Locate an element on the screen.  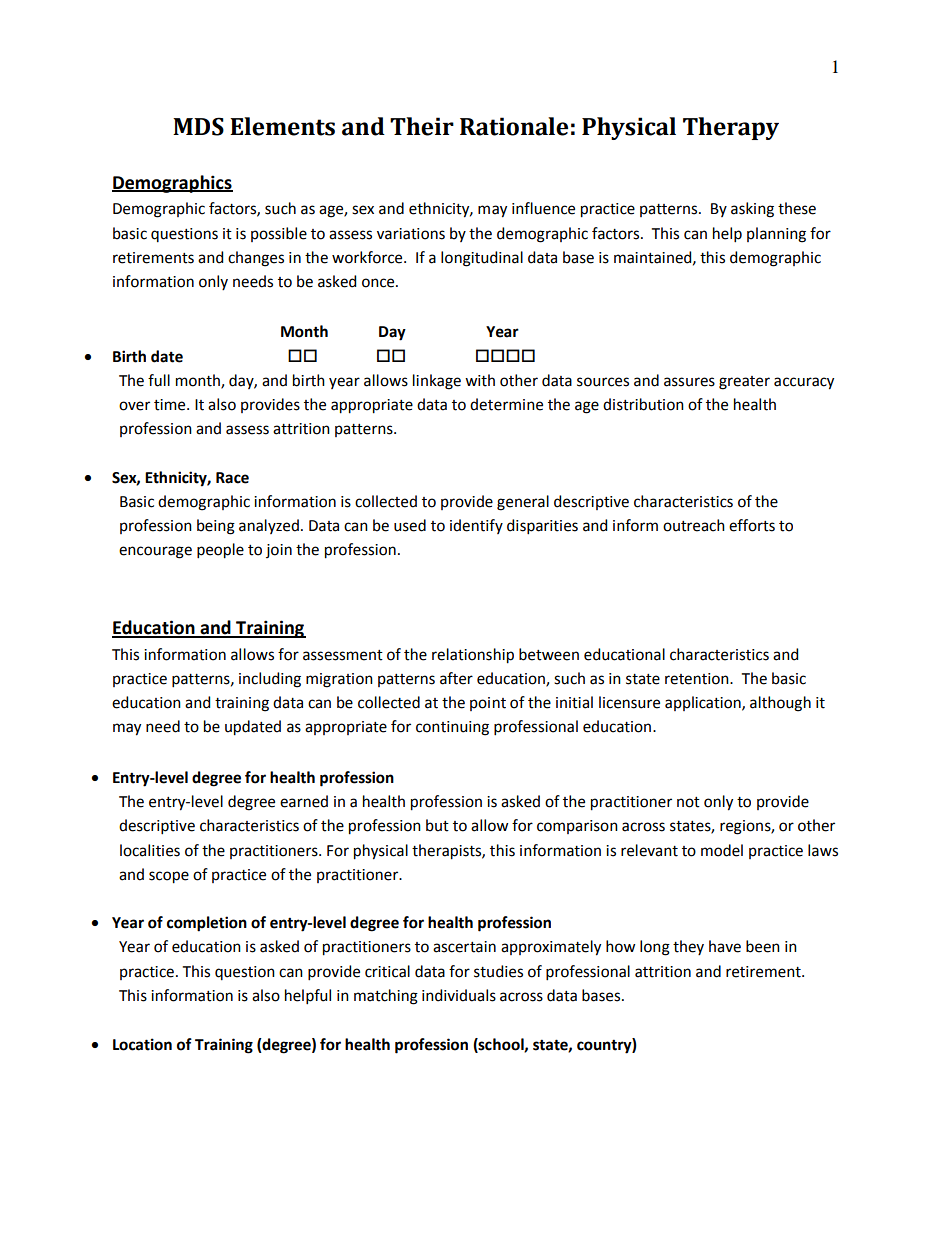
Therapy is located at coordinates (731, 128).
